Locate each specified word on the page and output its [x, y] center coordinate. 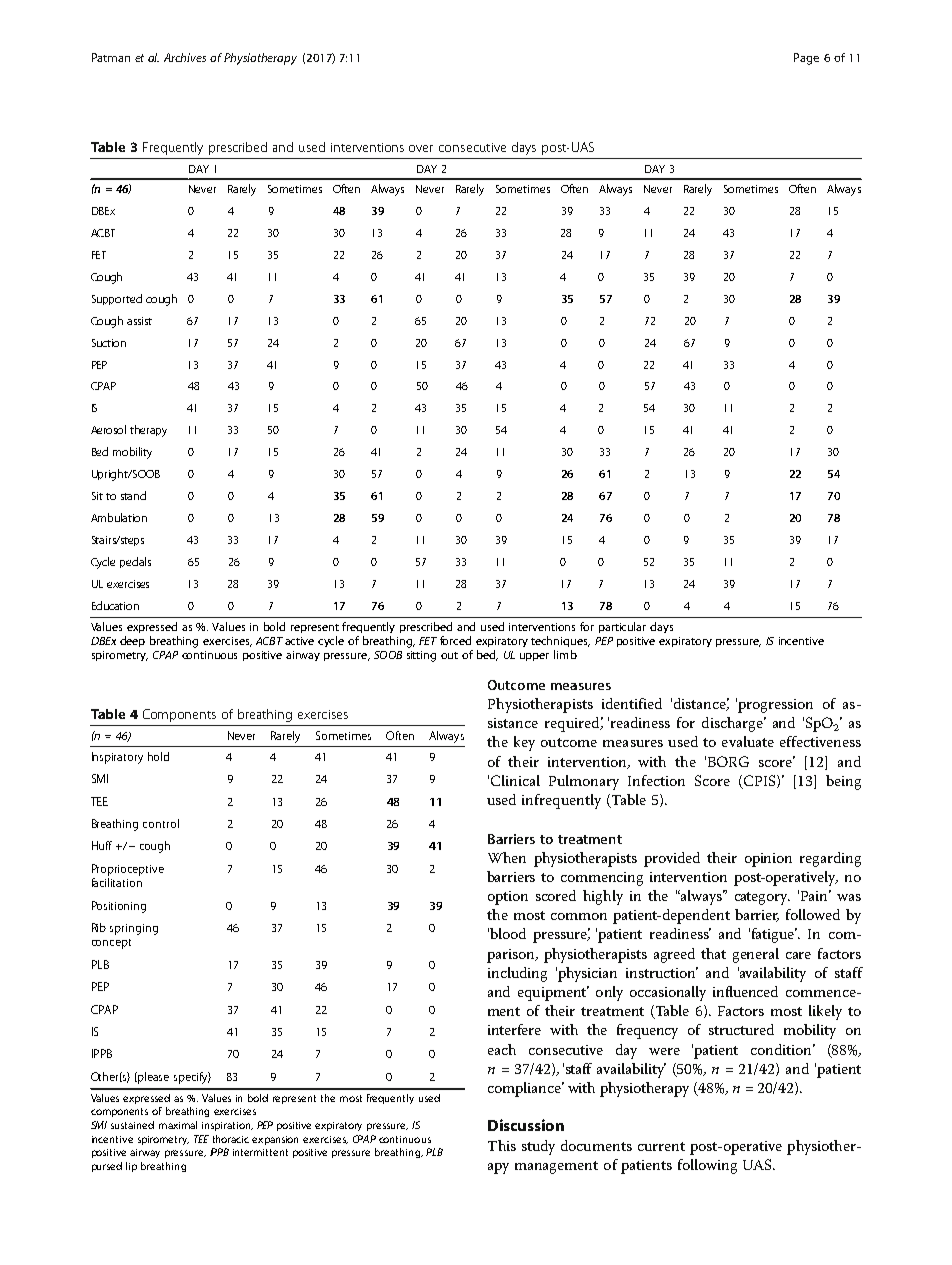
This [502, 1145]
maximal [178, 1125]
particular [622, 627]
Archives [185, 57]
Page [806, 59]
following [707, 1166]
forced [455, 640]
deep [132, 641]
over [421, 148]
